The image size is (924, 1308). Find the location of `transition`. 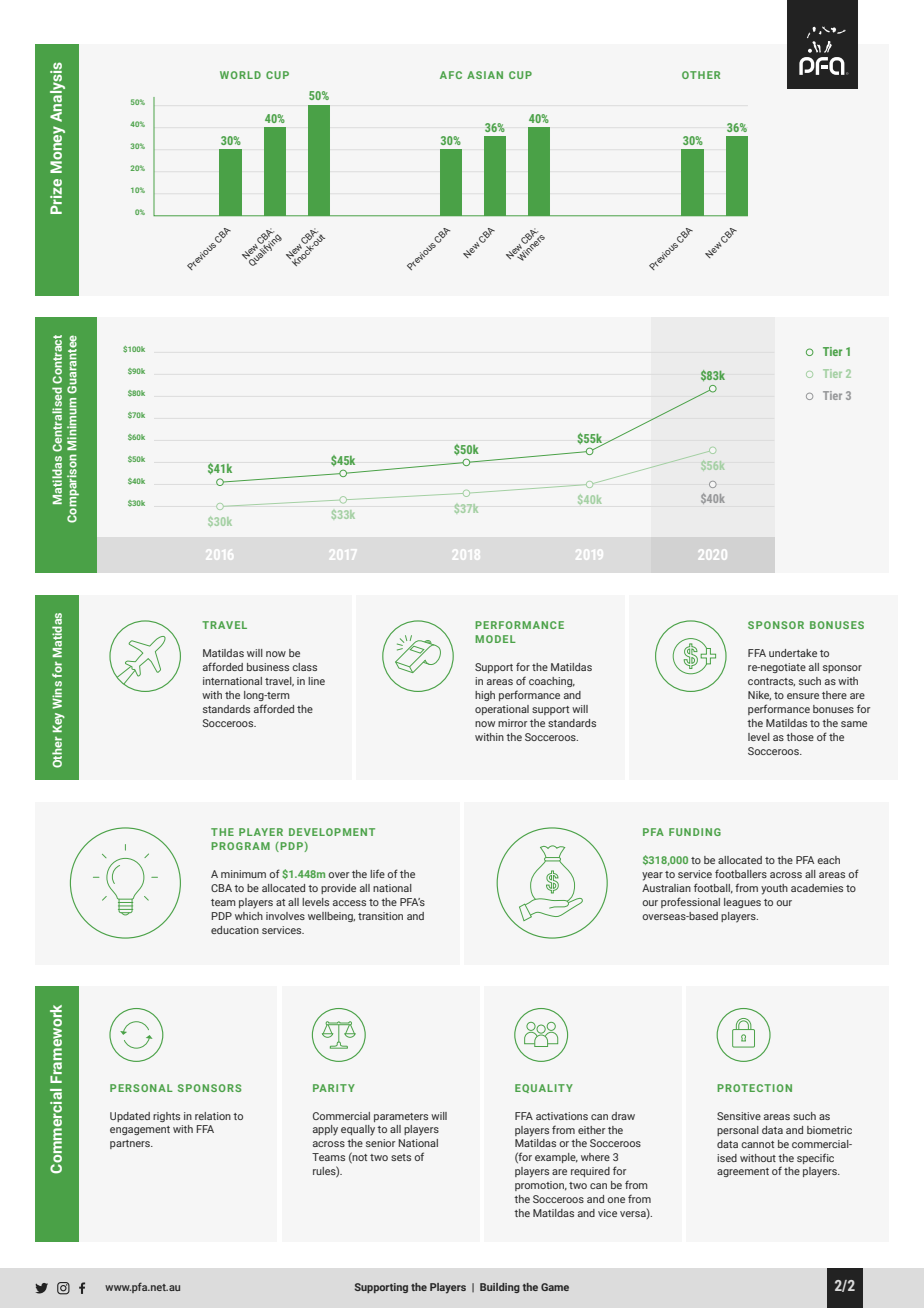

transition is located at coordinates (380, 916).
